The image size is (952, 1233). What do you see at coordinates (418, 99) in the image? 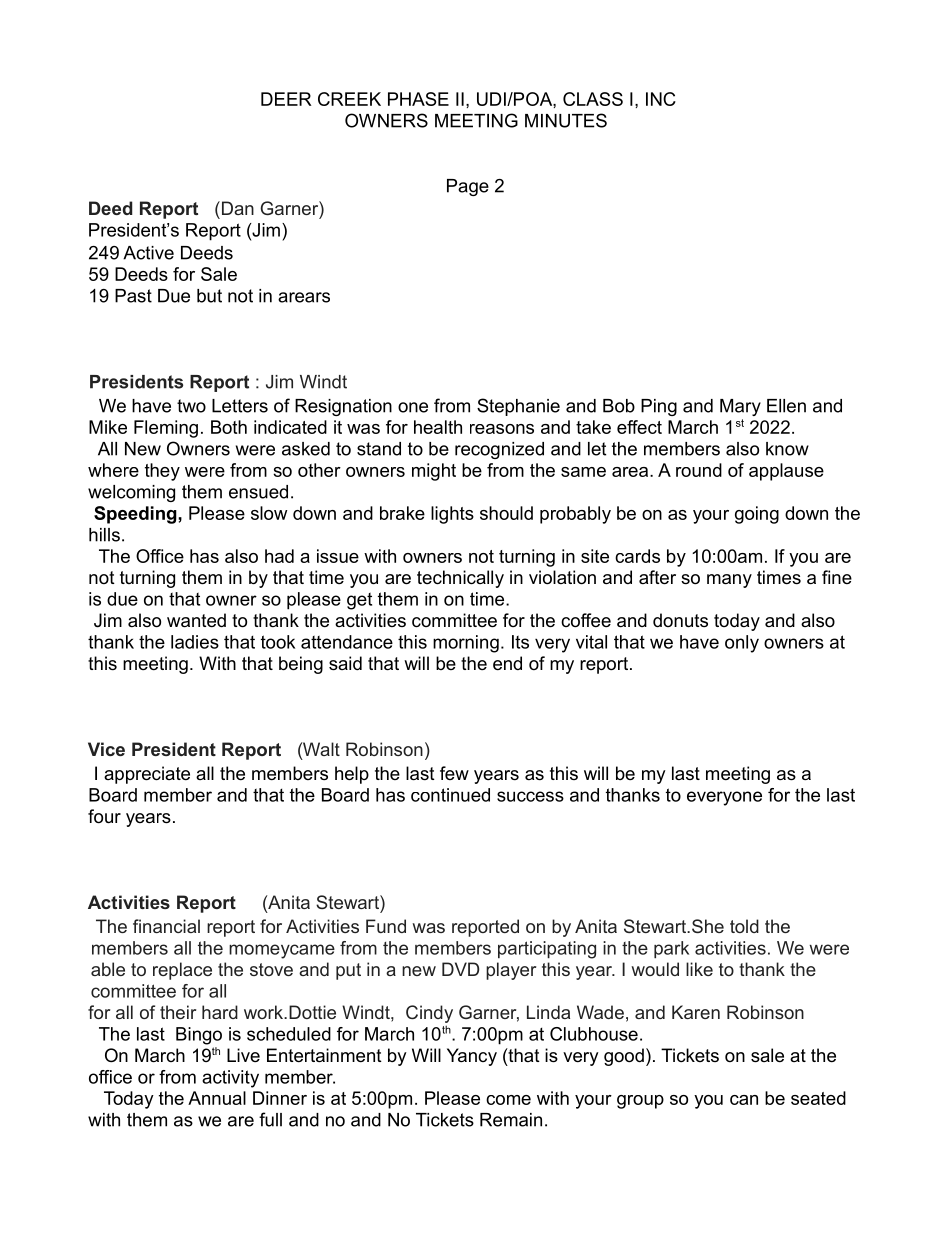
I see `PHASE` at bounding box center [418, 99].
